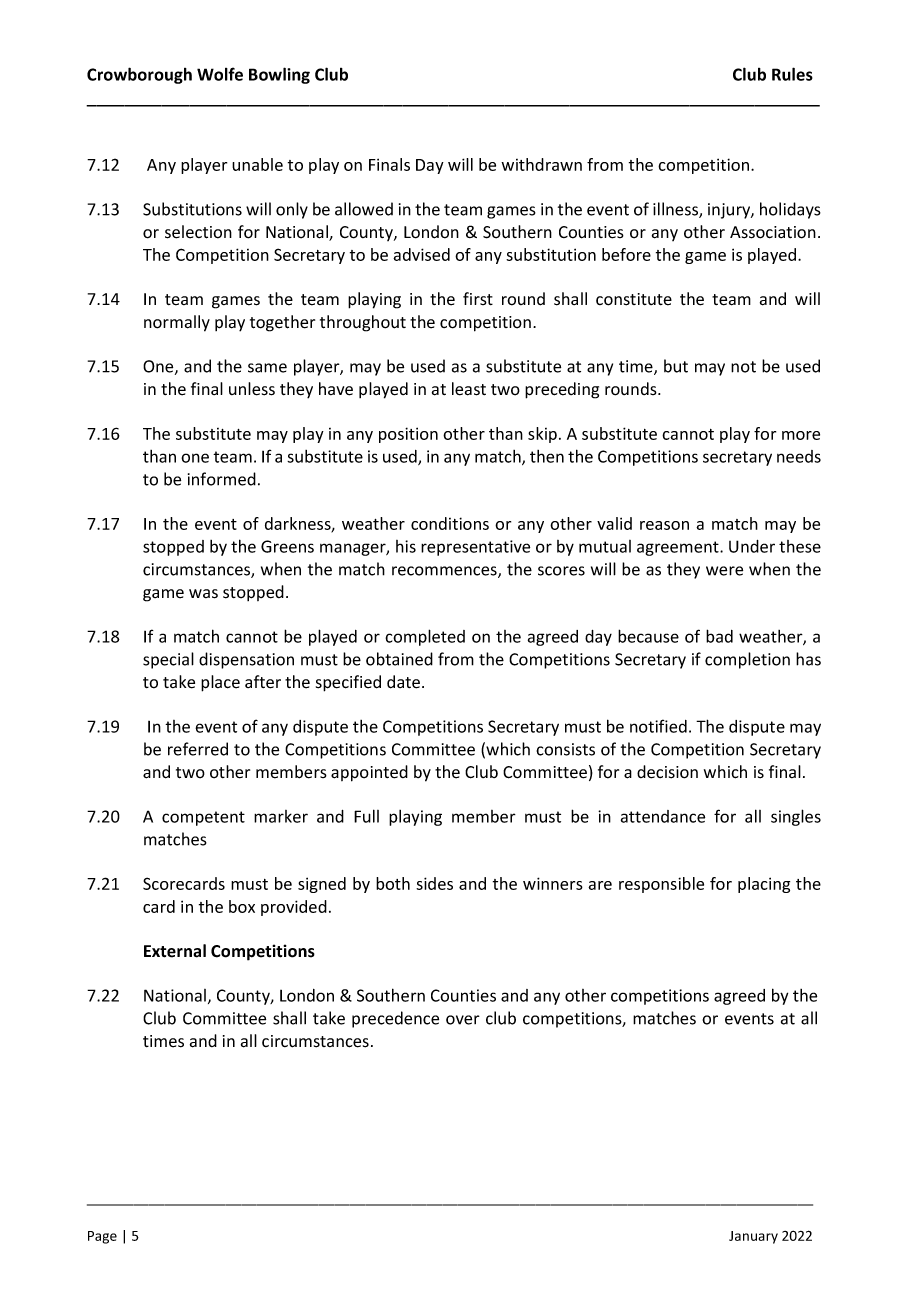 This screenshot has height=1308, width=924. I want to click on over, so click(463, 1020).
